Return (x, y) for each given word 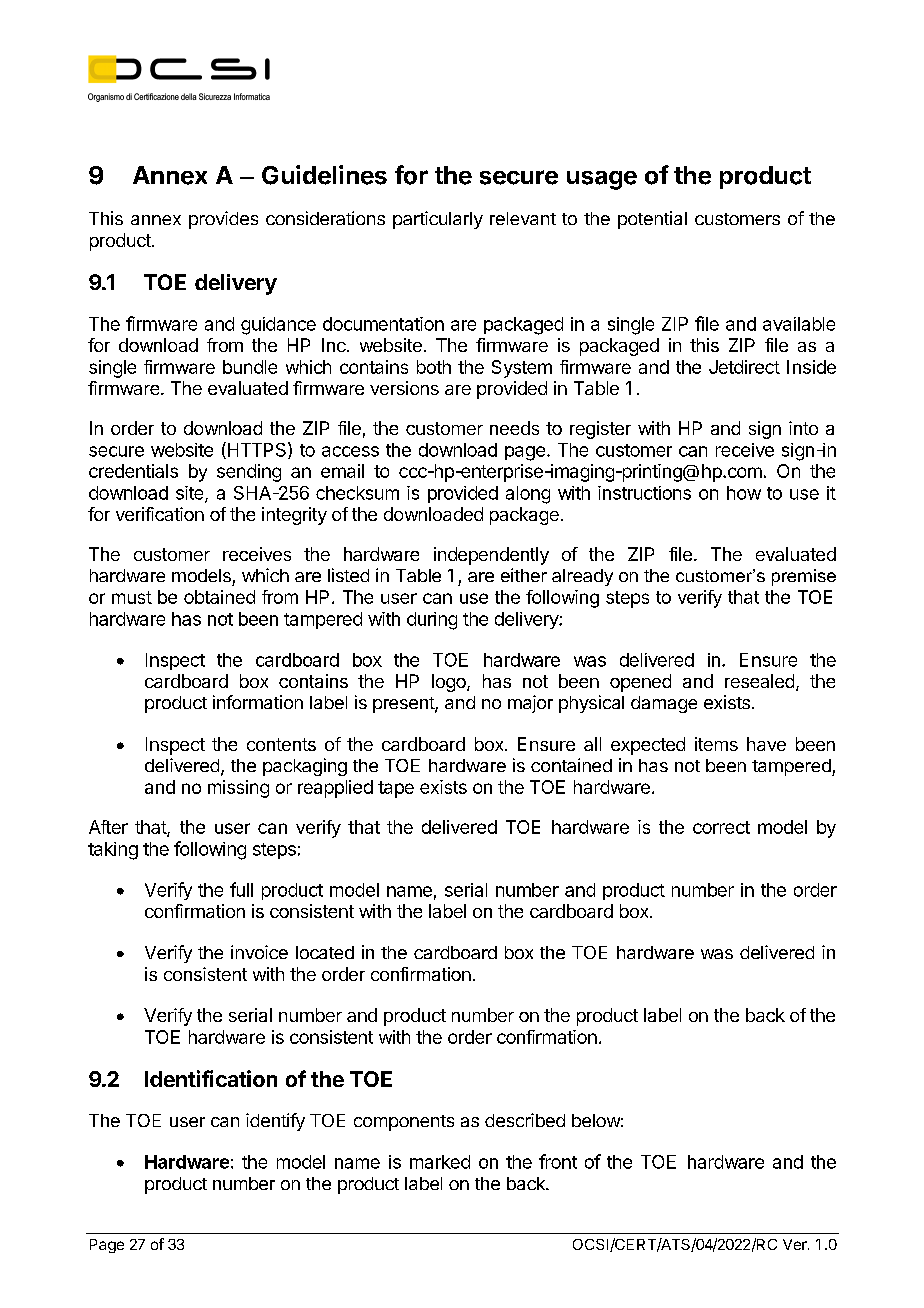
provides (223, 220)
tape (396, 789)
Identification (211, 1078)
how (744, 493)
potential (652, 220)
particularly (438, 220)
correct (721, 827)
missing (238, 789)
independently (491, 556)
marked (440, 1162)
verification (160, 514)
